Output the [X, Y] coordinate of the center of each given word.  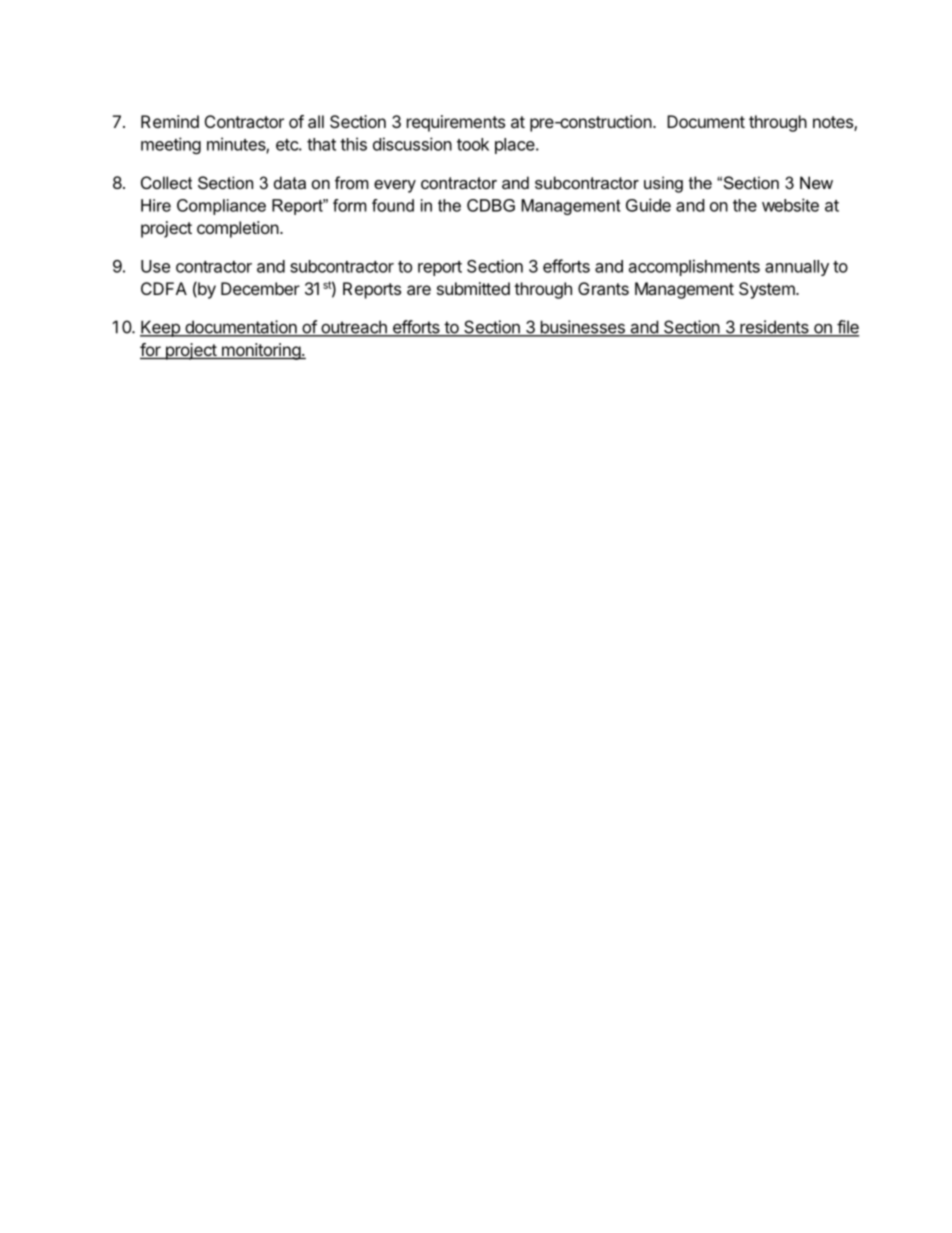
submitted [473, 288]
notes [834, 123]
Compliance [221, 207]
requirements [456, 123]
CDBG [491, 205]
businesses [582, 328]
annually [797, 268]
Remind [170, 121]
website [790, 205]
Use [155, 266]
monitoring [260, 351]
